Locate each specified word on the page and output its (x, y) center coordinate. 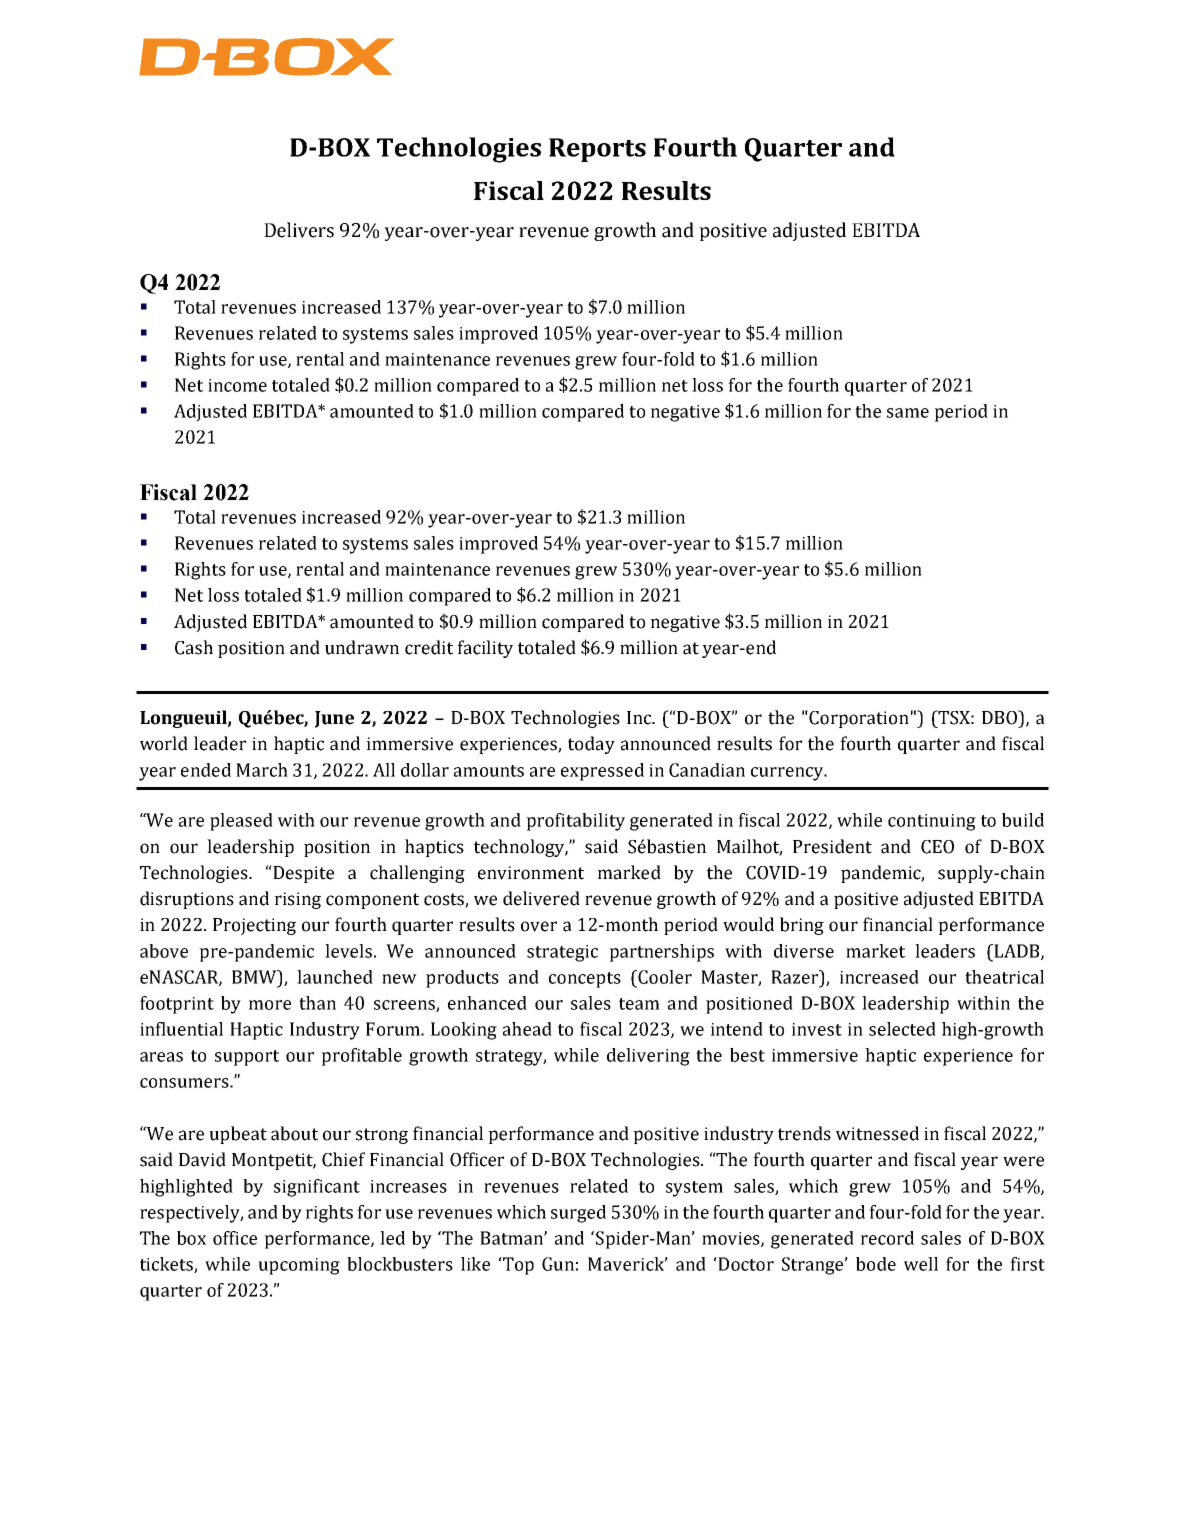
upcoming (299, 1266)
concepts (585, 980)
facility (485, 649)
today (591, 745)
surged (578, 1214)
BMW (255, 977)
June (334, 719)
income (237, 385)
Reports (597, 150)
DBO (1000, 717)
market (875, 951)
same (908, 413)
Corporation (858, 719)
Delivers (299, 230)
